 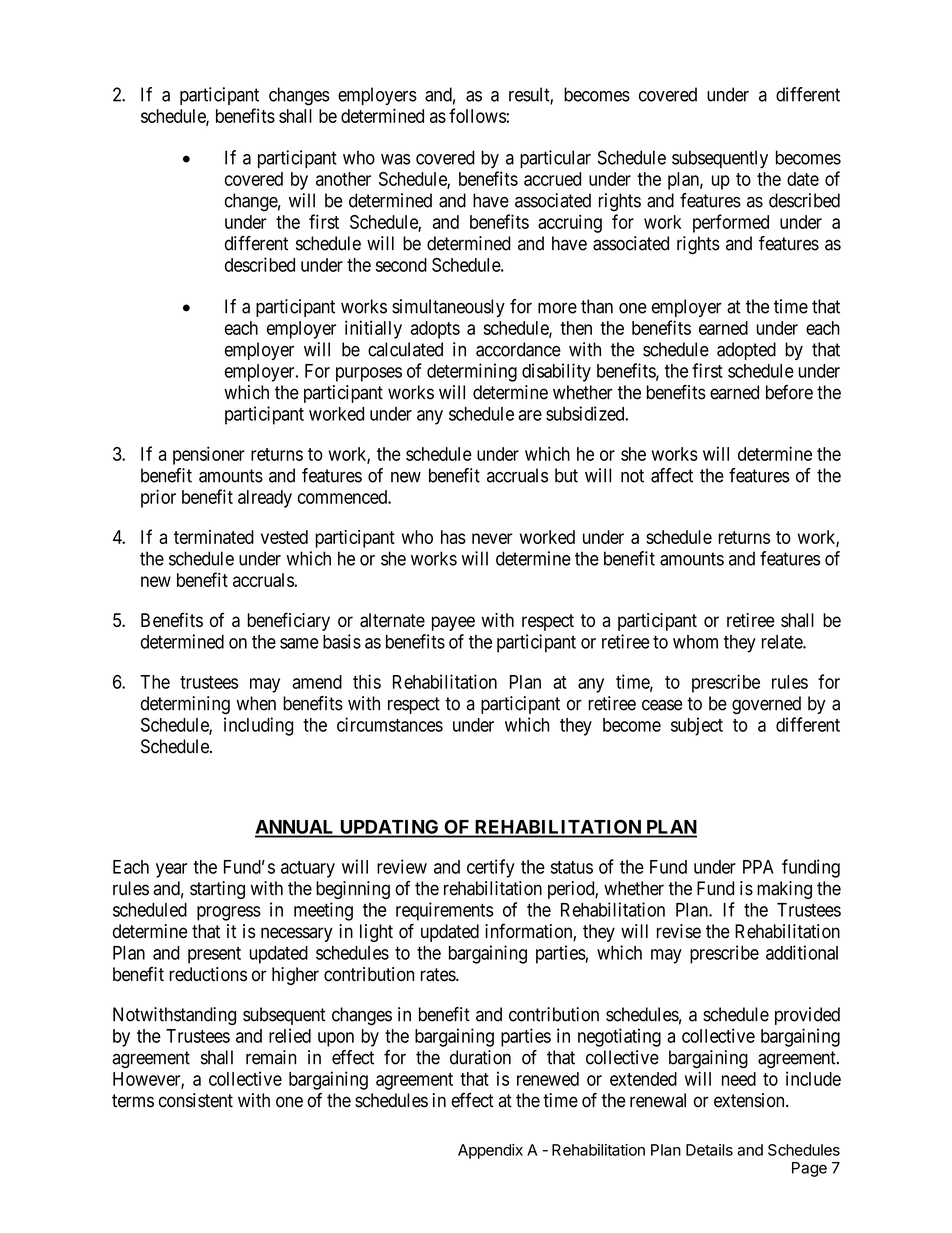 I want to click on has, so click(x=453, y=537).
